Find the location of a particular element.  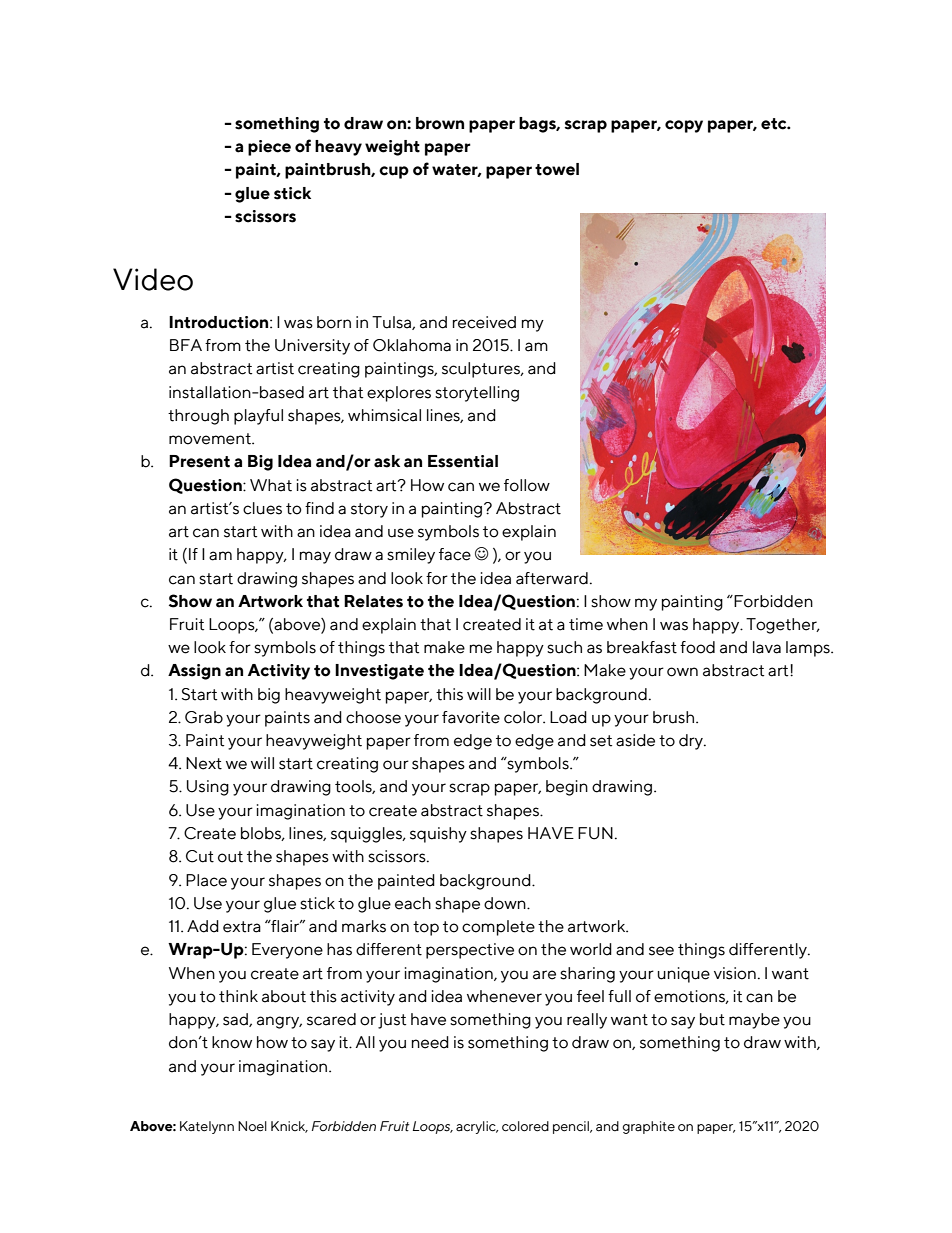

brown is located at coordinates (440, 123).
